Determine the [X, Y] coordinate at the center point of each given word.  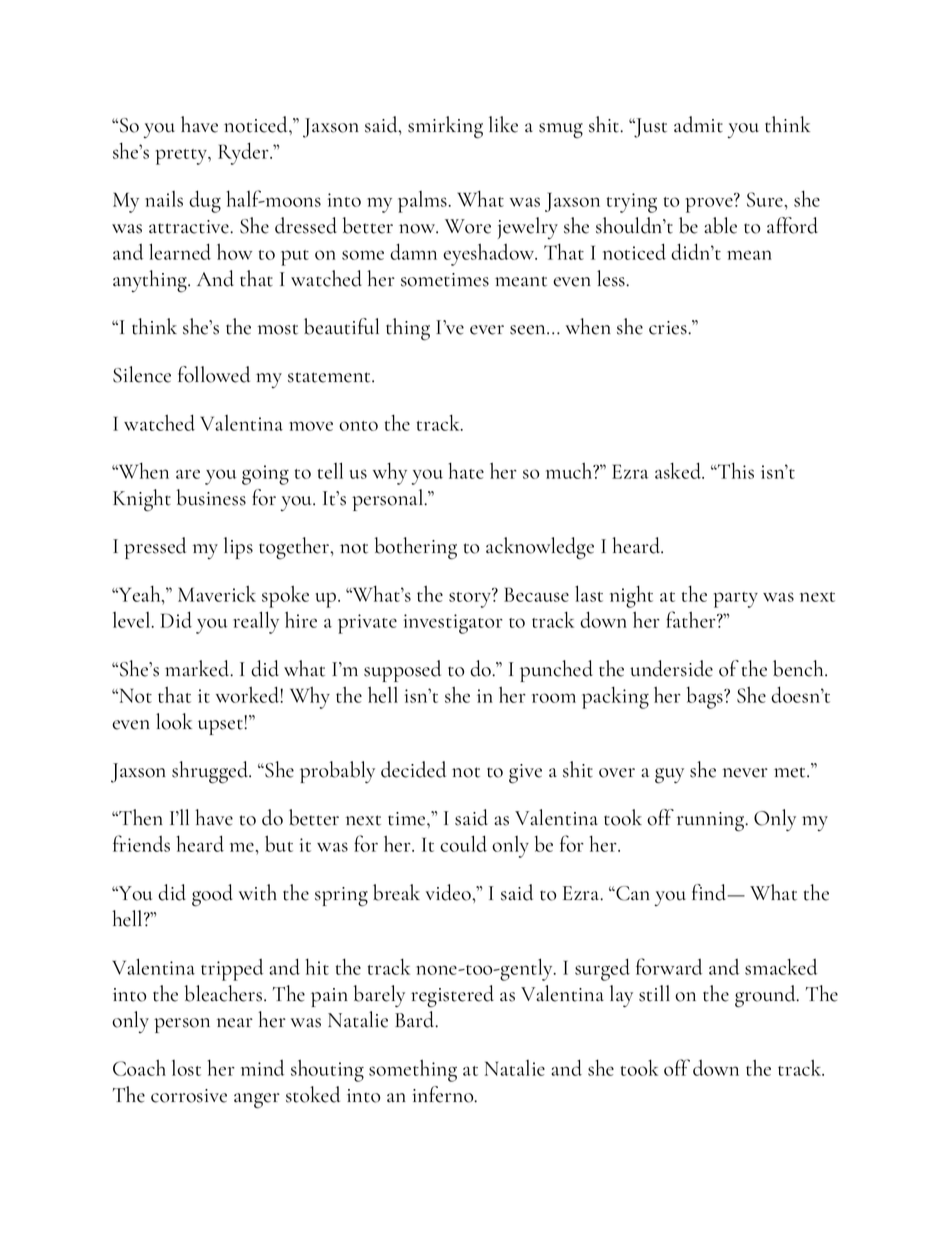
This [735, 470]
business [211, 497]
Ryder [244, 153]
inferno [444, 1094]
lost [186, 1068]
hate [466, 470]
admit [698, 124]
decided [413, 769]
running [712, 822]
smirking [445, 127]
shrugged [211, 772]
